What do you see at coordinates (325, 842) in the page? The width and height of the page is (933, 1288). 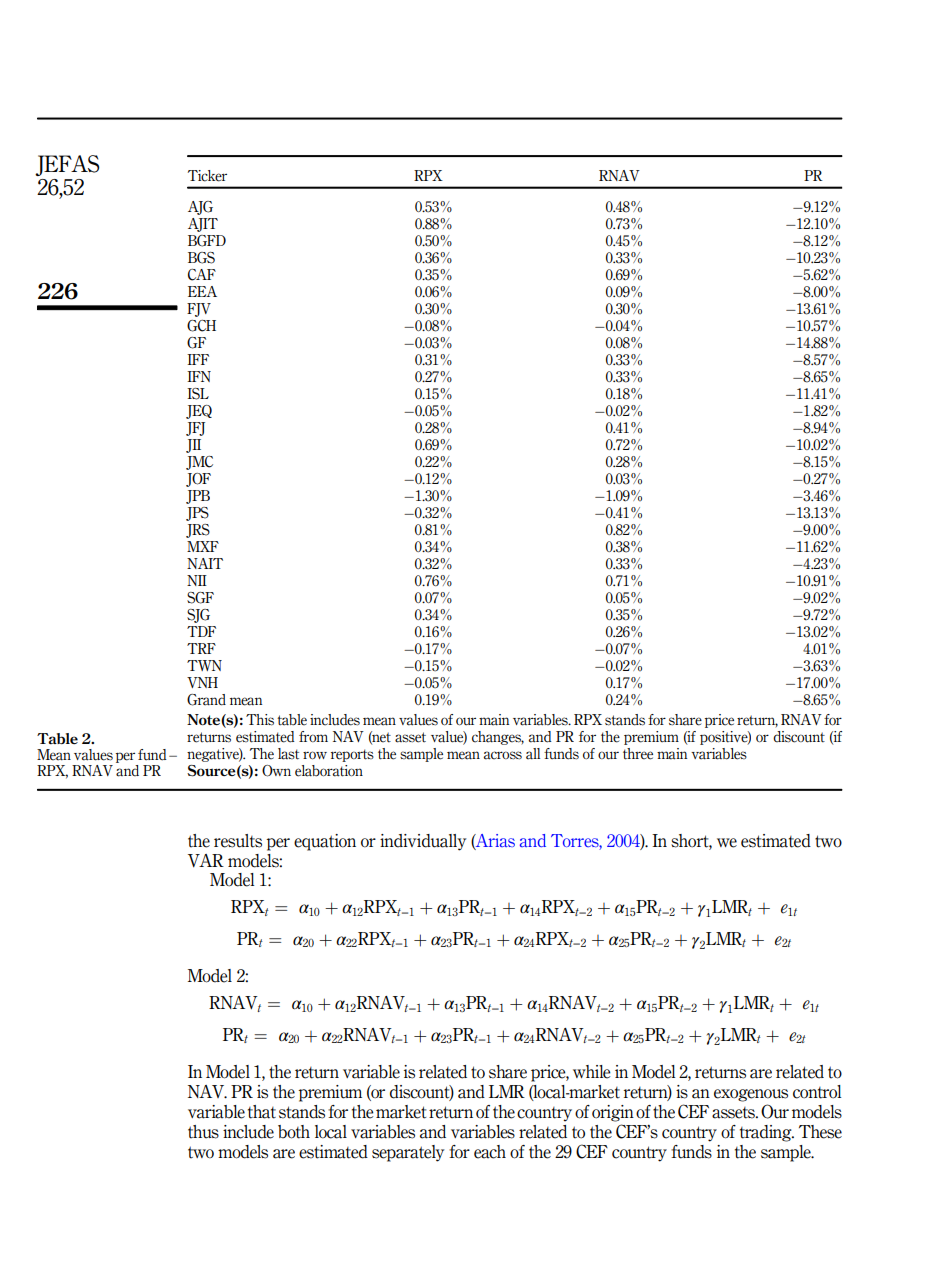 I see `equation` at bounding box center [325, 842].
